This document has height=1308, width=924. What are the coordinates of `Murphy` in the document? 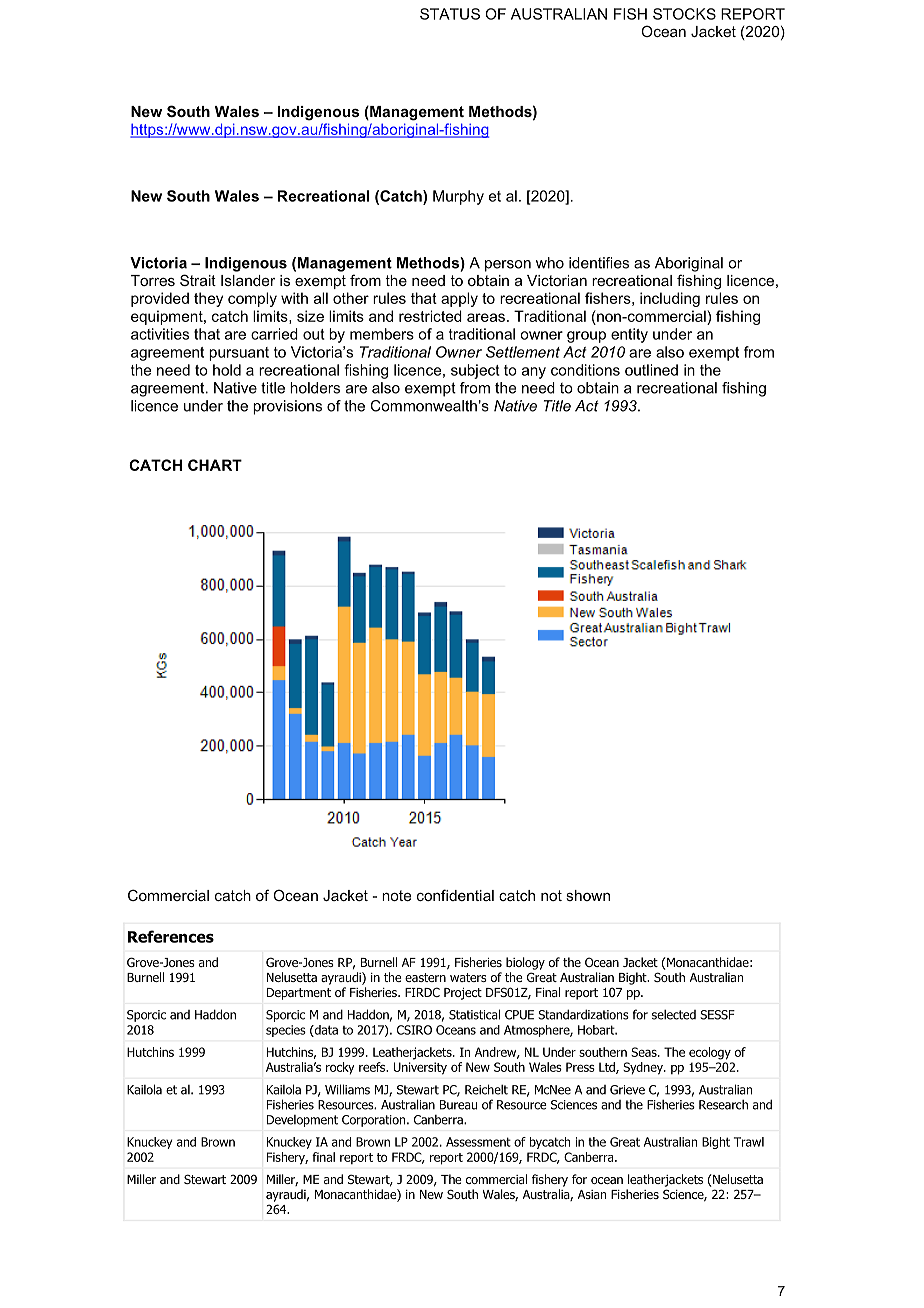 It's located at (458, 197).
